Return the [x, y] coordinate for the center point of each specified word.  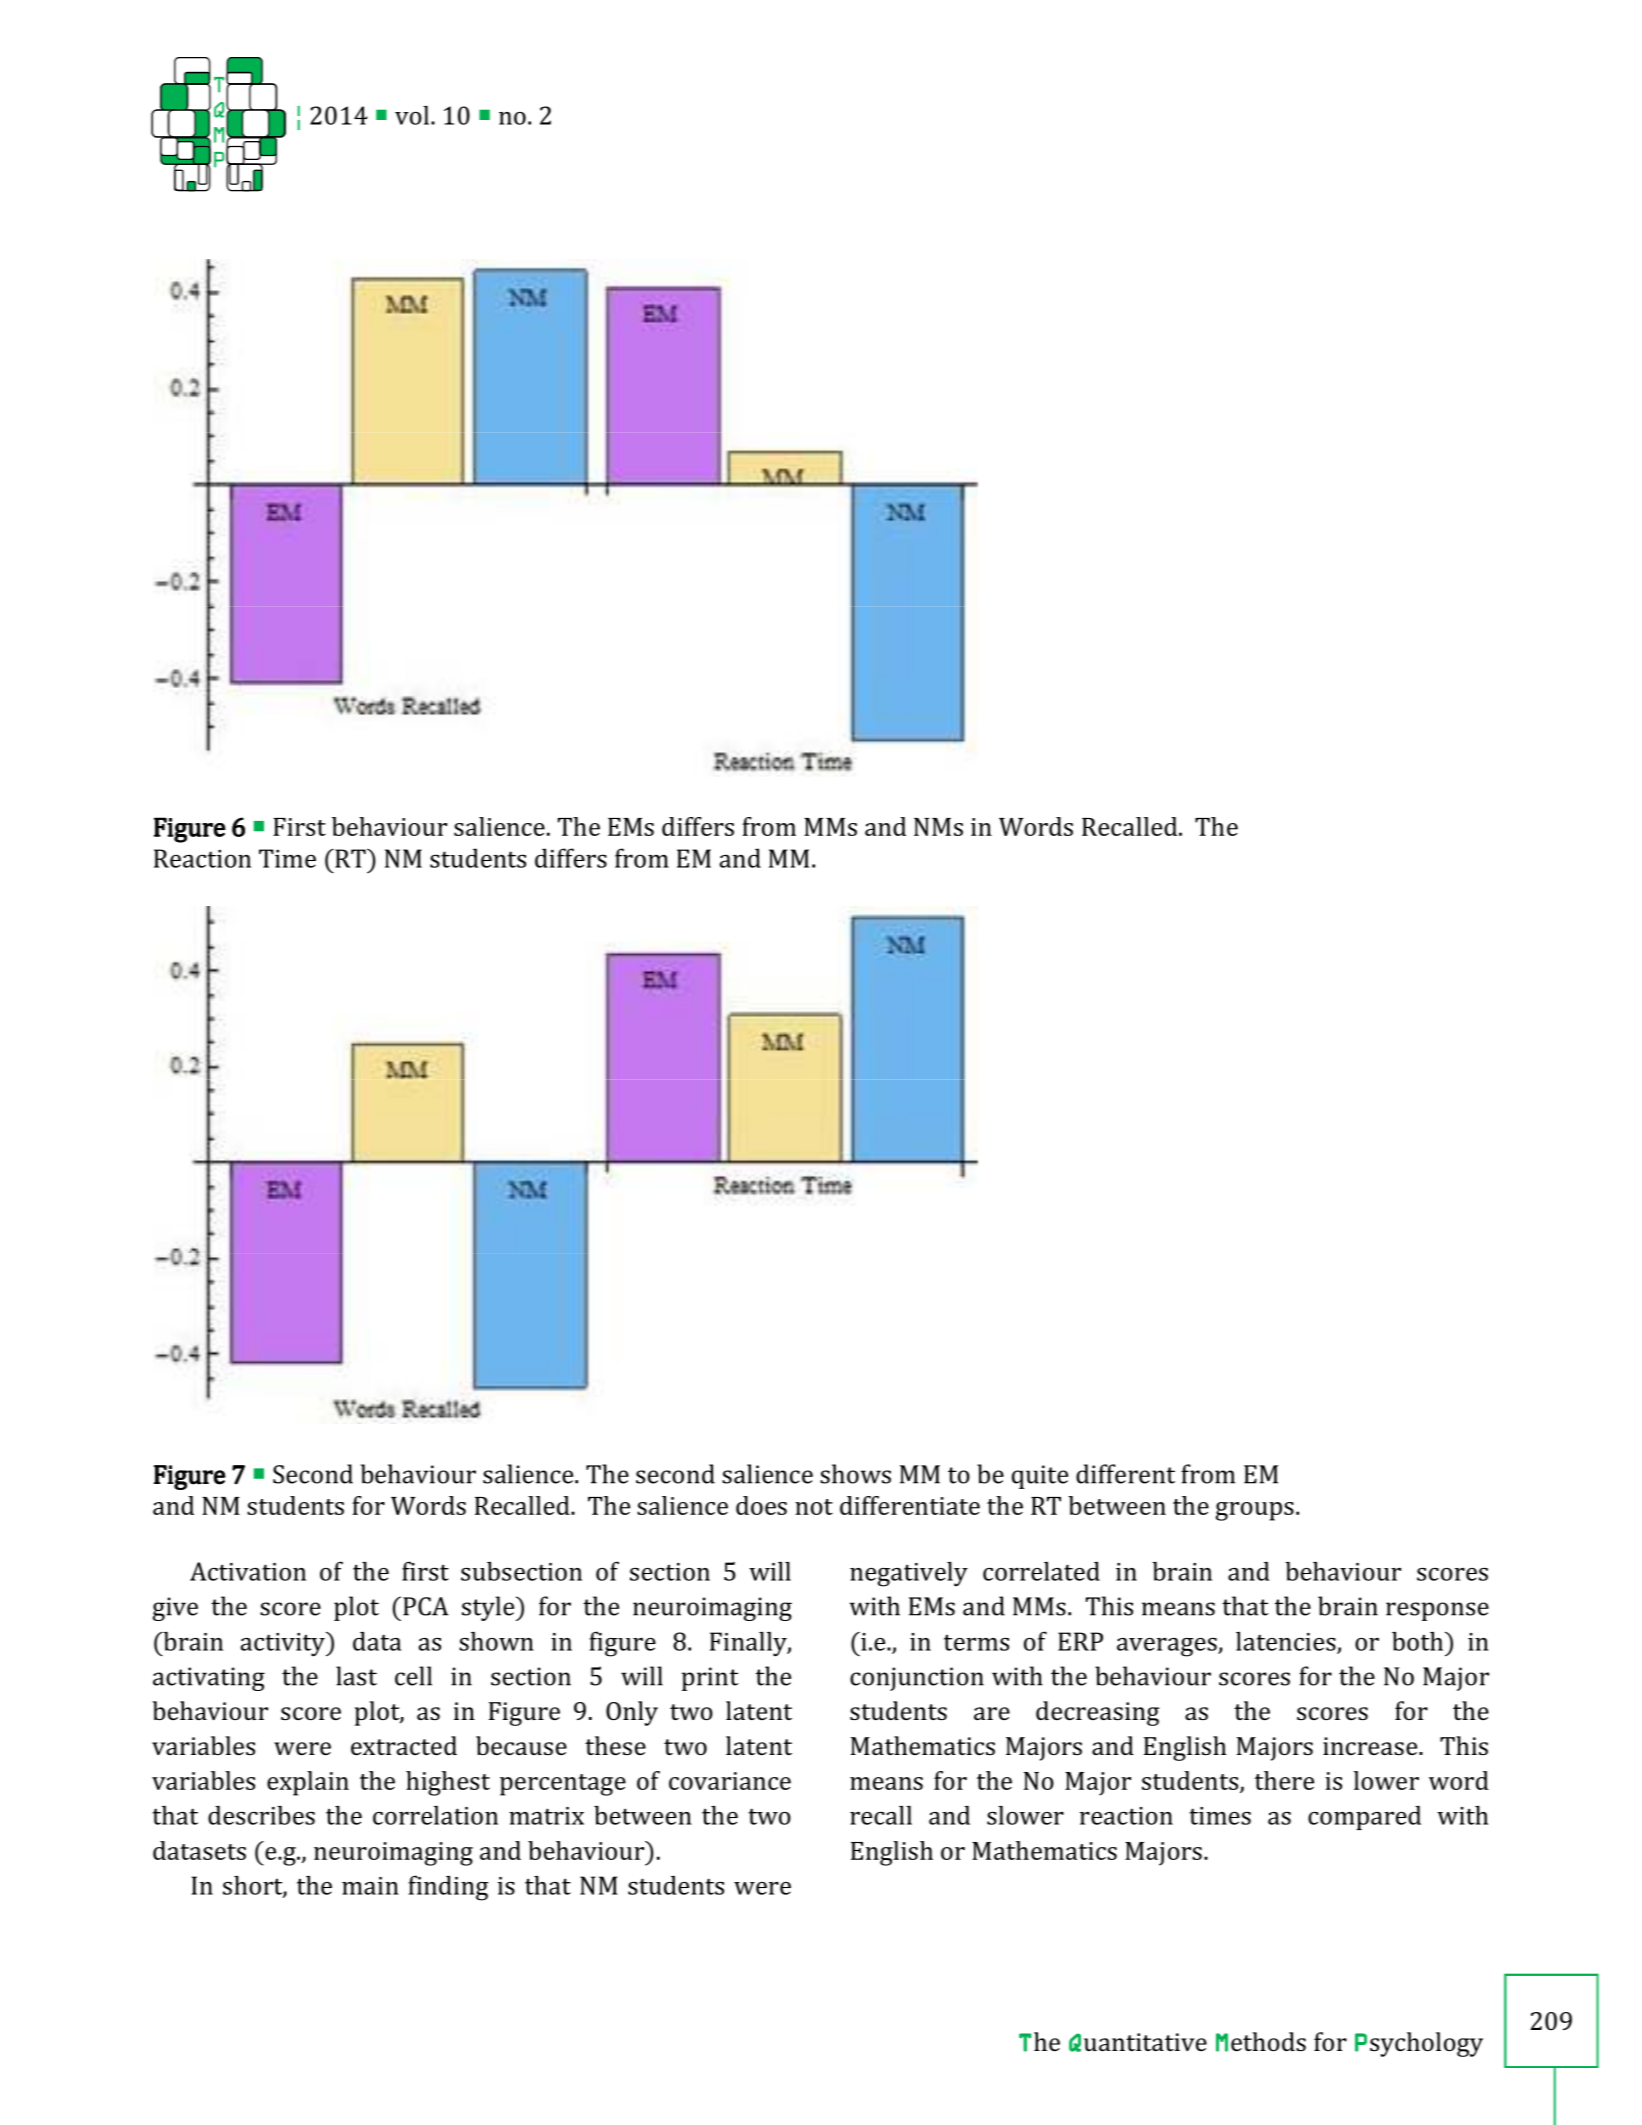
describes [261, 1815]
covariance [730, 1781]
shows [855, 1474]
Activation [248, 1571]
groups [1255, 1511]
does [761, 1505]
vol [412, 115]
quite [1040, 1477]
